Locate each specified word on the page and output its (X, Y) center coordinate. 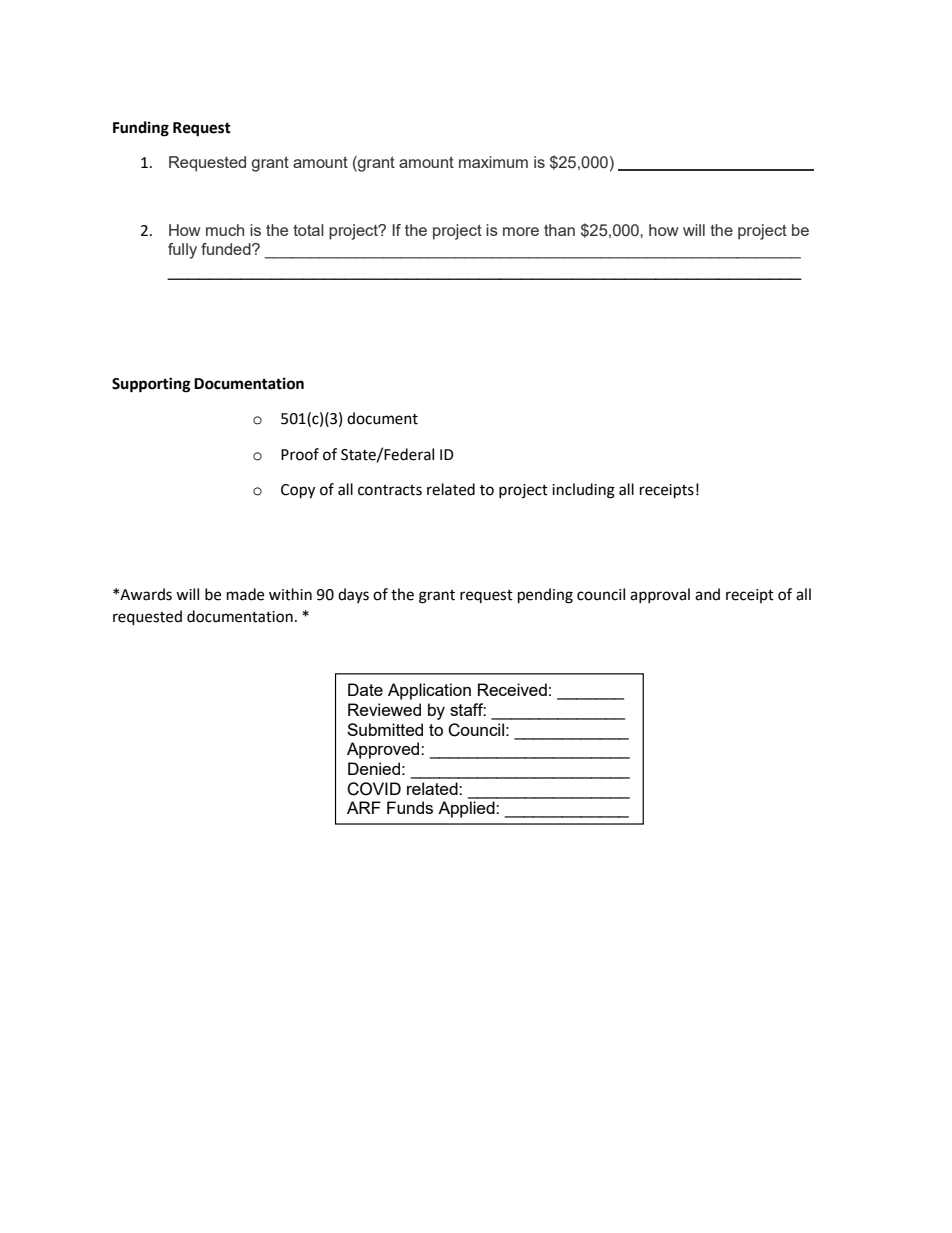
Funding (141, 129)
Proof (300, 454)
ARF (364, 807)
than (559, 230)
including (583, 491)
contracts (390, 490)
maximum (493, 162)
